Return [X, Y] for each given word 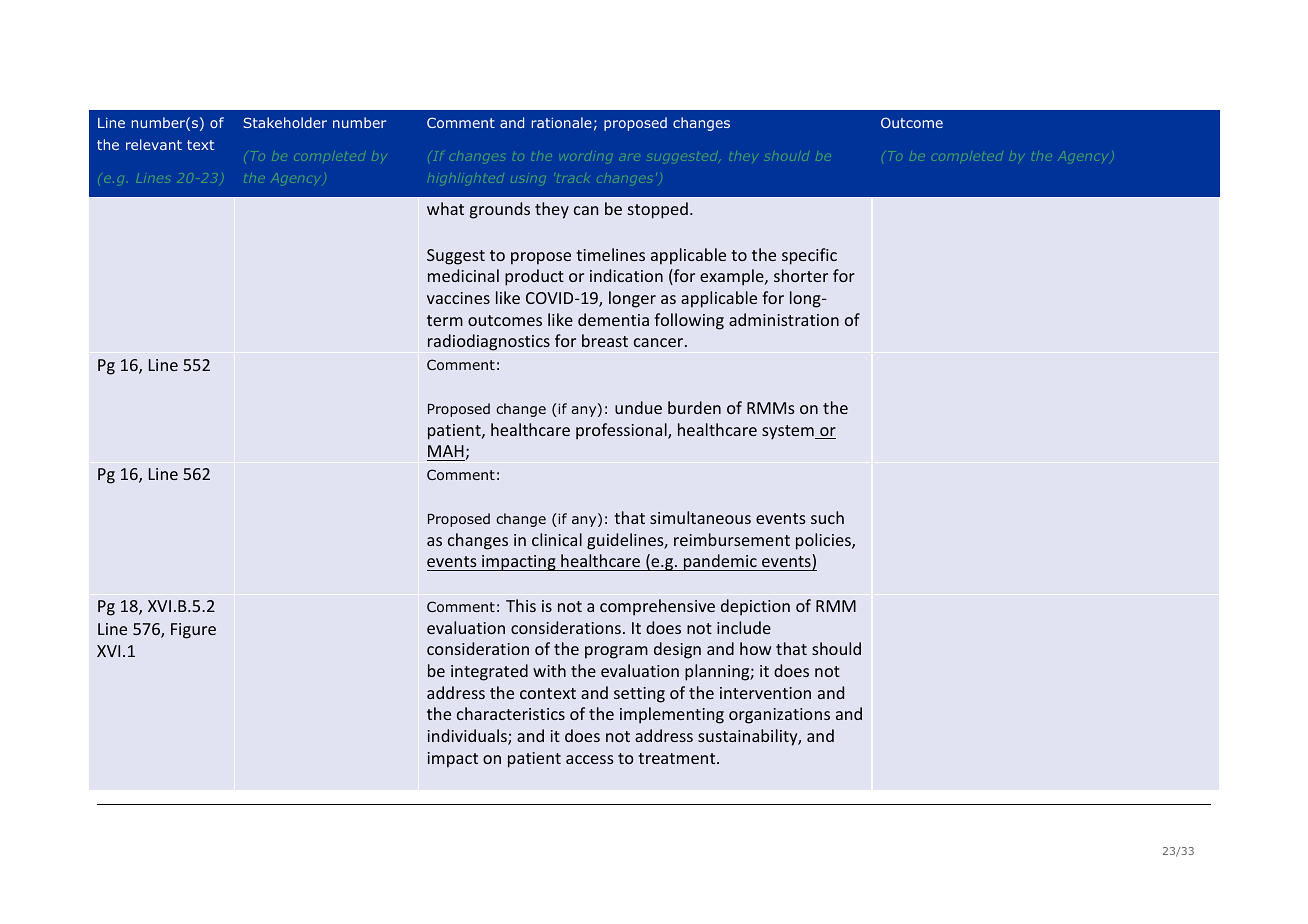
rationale [562, 122]
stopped [658, 210]
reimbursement [732, 539]
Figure [193, 631]
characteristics [511, 713]
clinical [557, 539]
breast [605, 340]
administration [784, 319]
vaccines [458, 298]
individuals [468, 737]
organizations [779, 716]
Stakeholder [285, 122]
